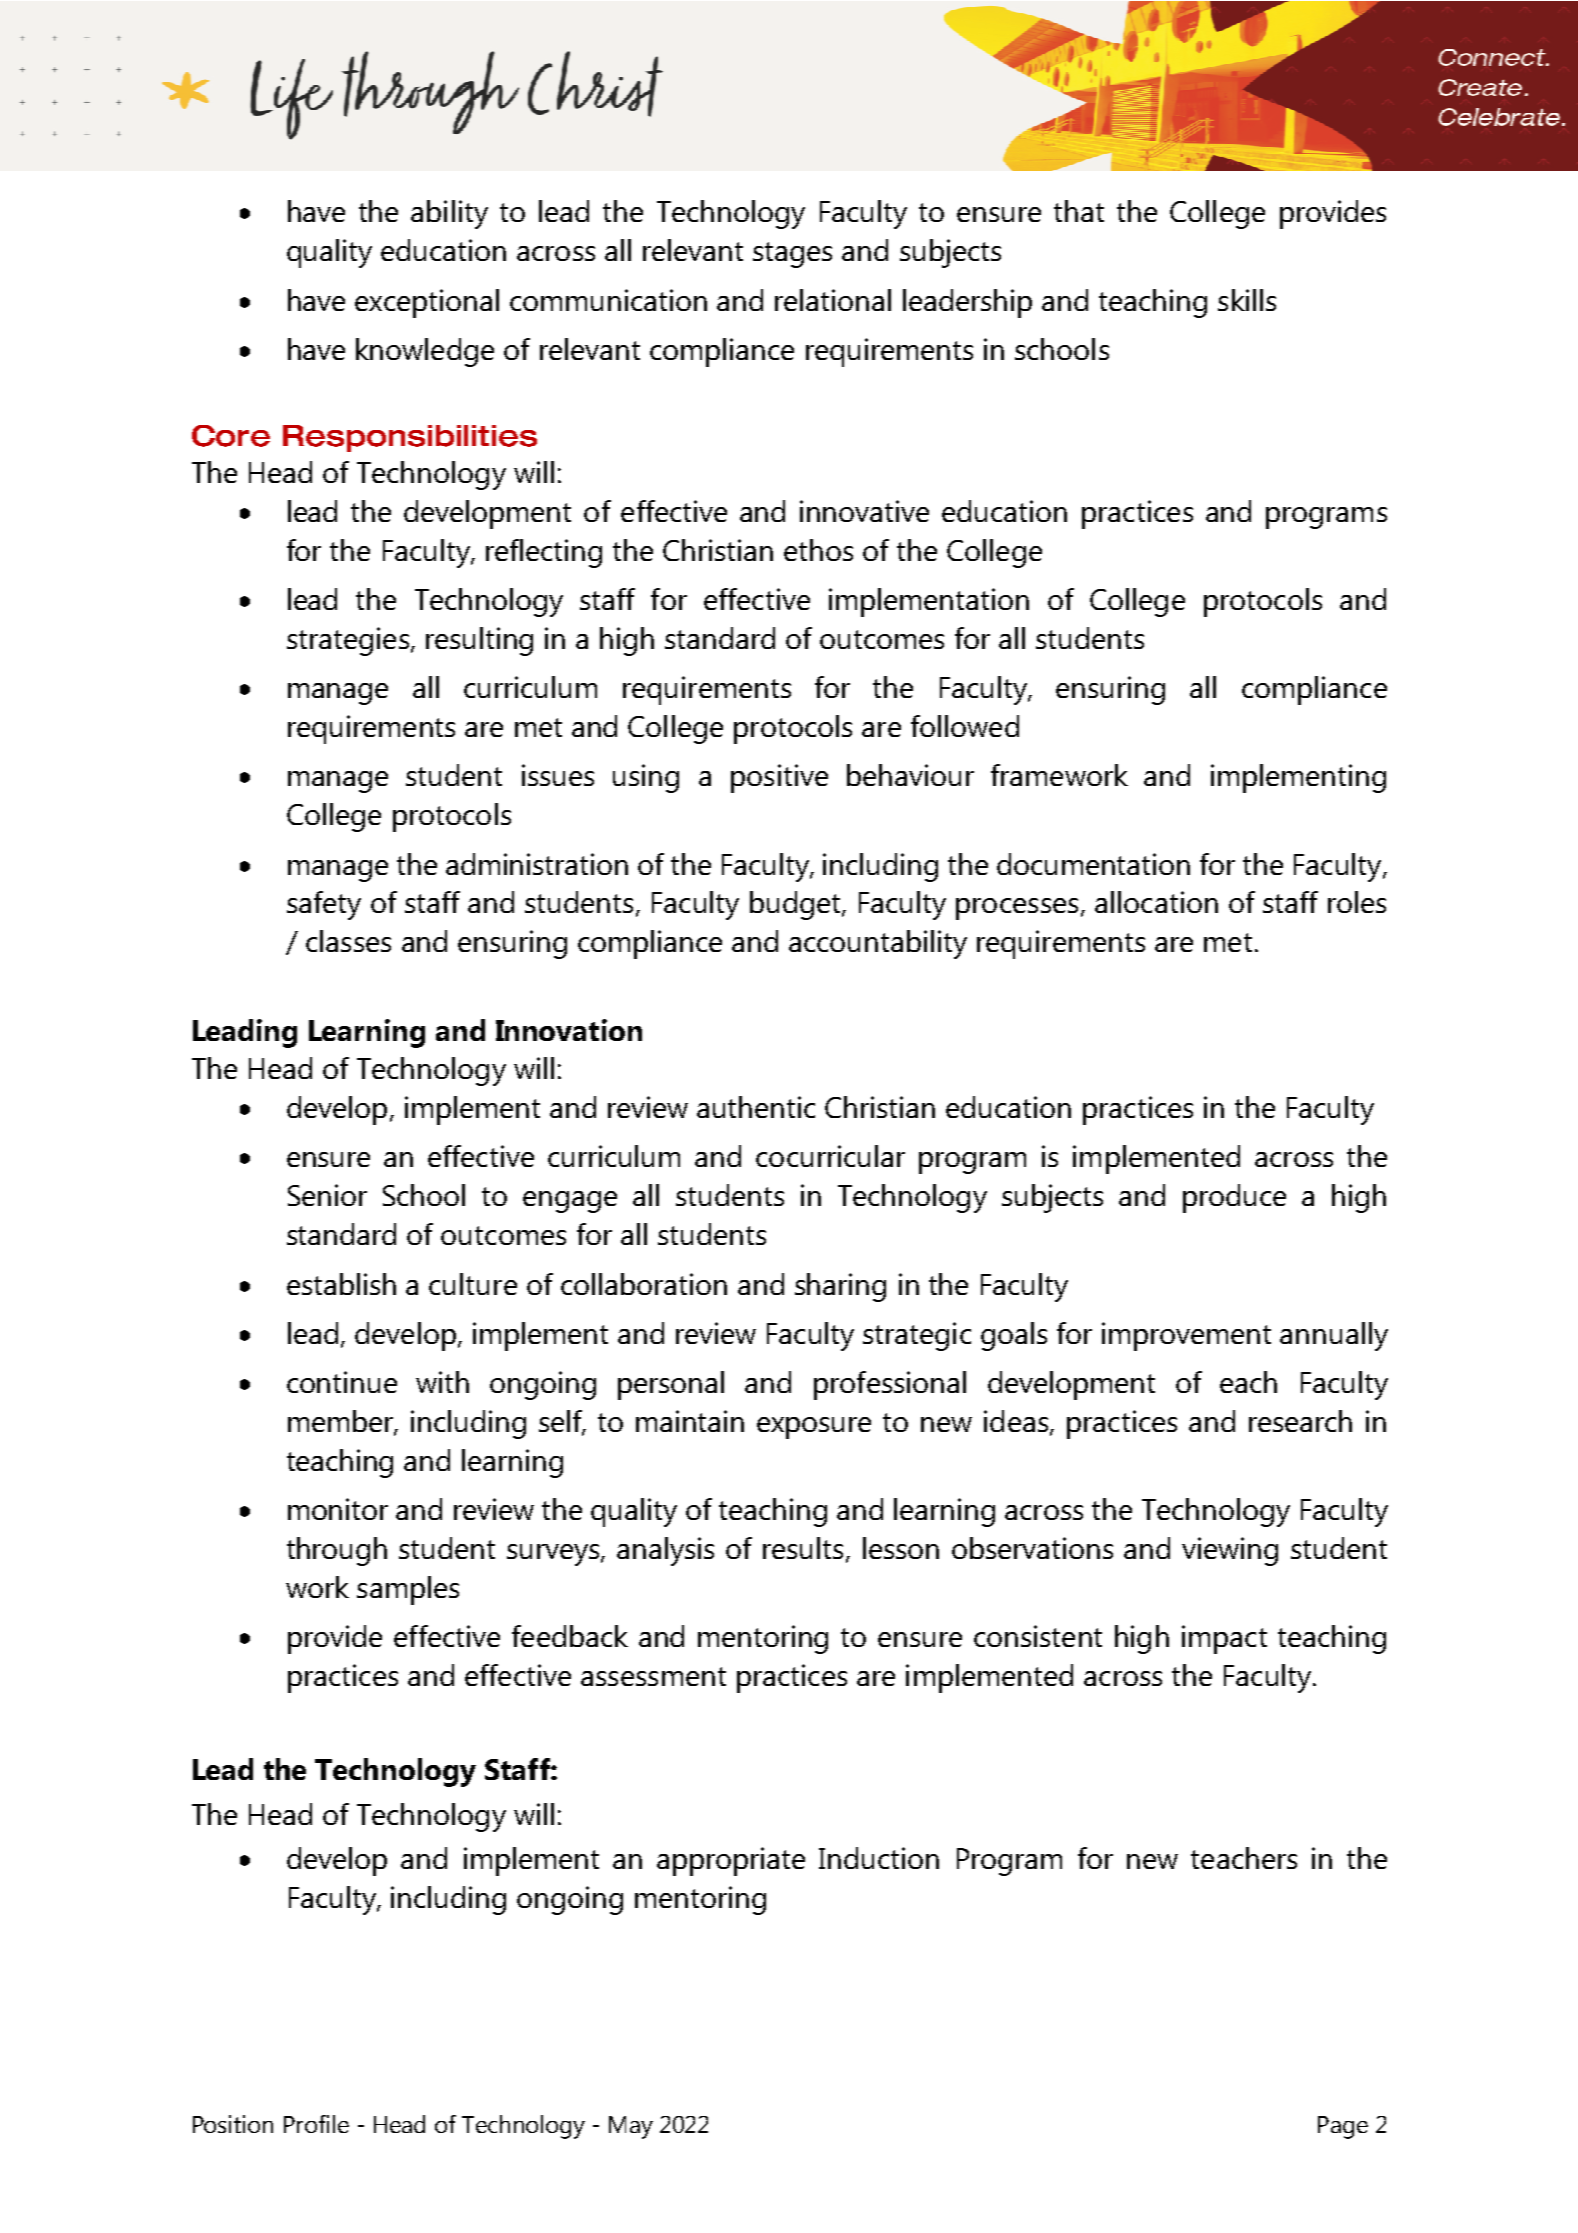 The width and height of the document is (1578, 2233). Describe the element at coordinates (1230, 1551) in the document. I see `viewing` at that location.
